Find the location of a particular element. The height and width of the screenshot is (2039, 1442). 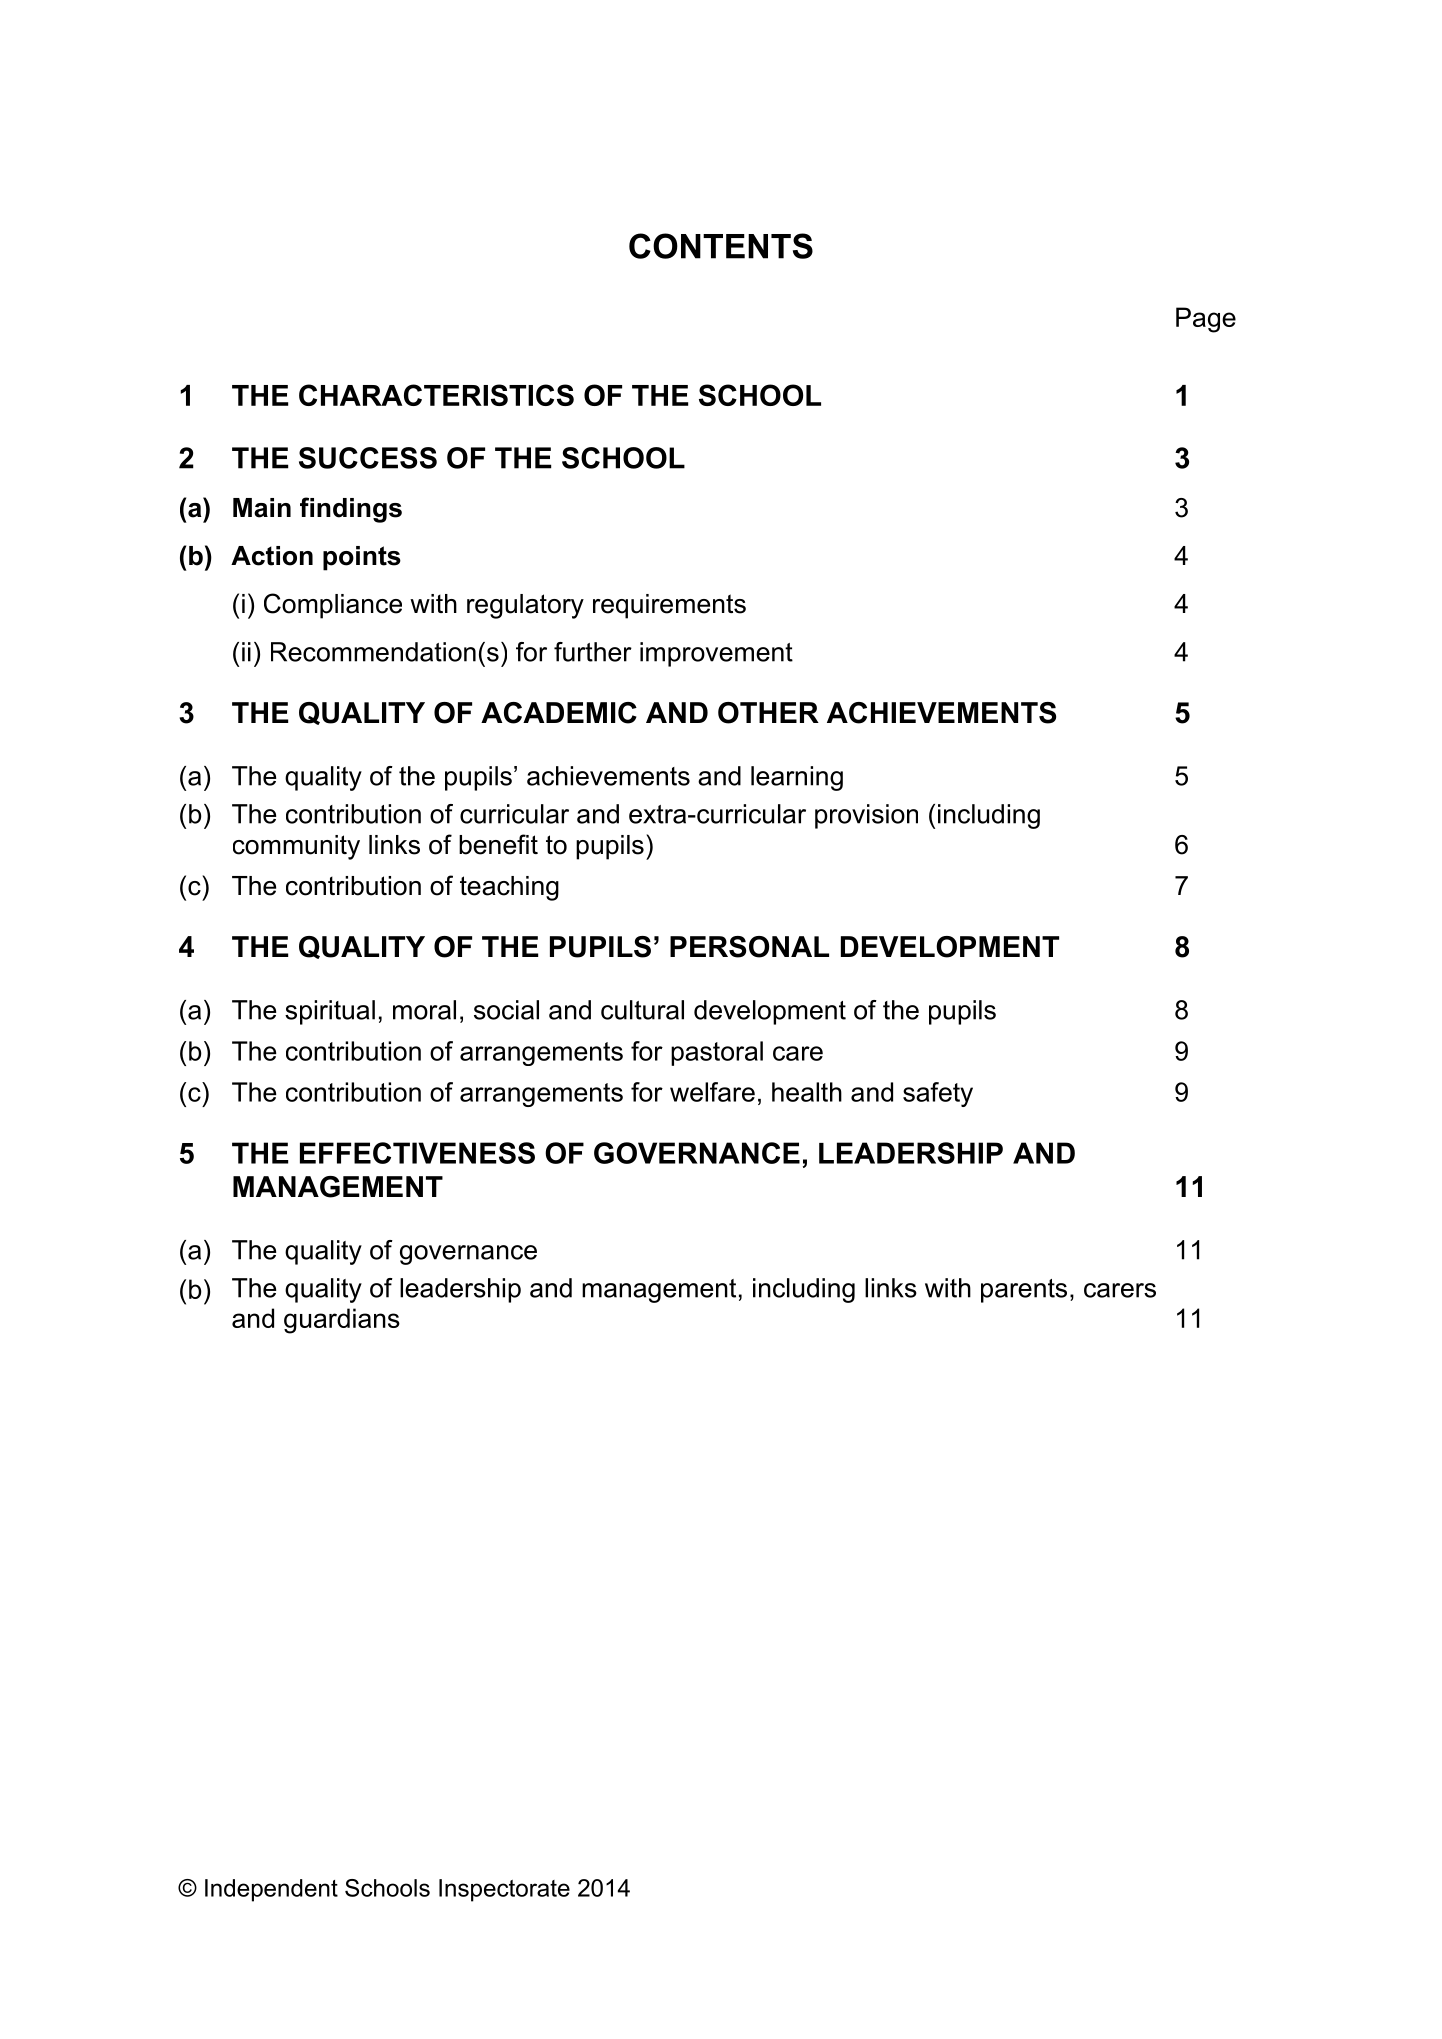

EFFECTIVENESS is located at coordinates (417, 1153).
